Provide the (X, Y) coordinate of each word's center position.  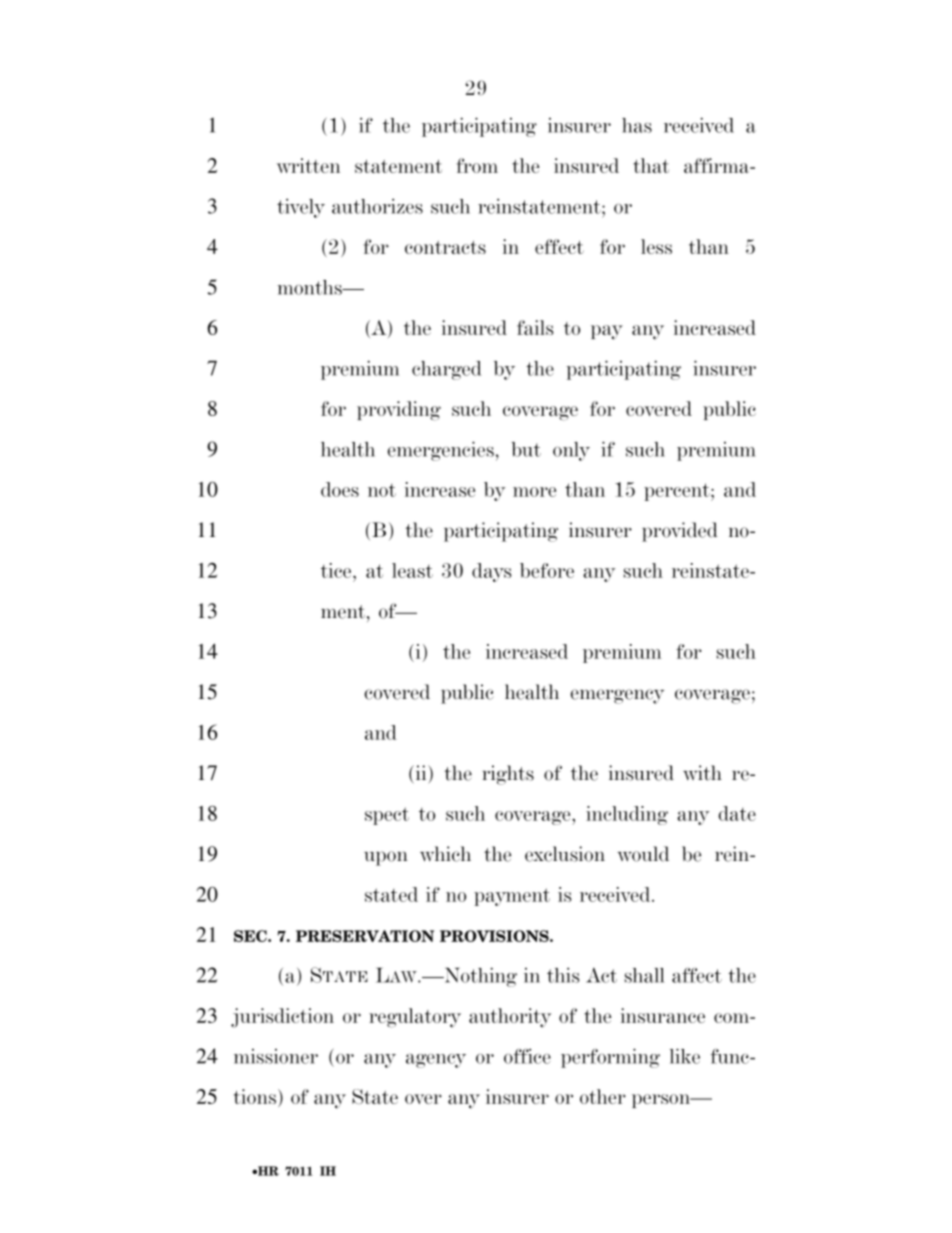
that (651, 165)
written (308, 165)
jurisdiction (282, 1018)
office (527, 1056)
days (492, 572)
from (477, 165)
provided (680, 532)
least (412, 570)
